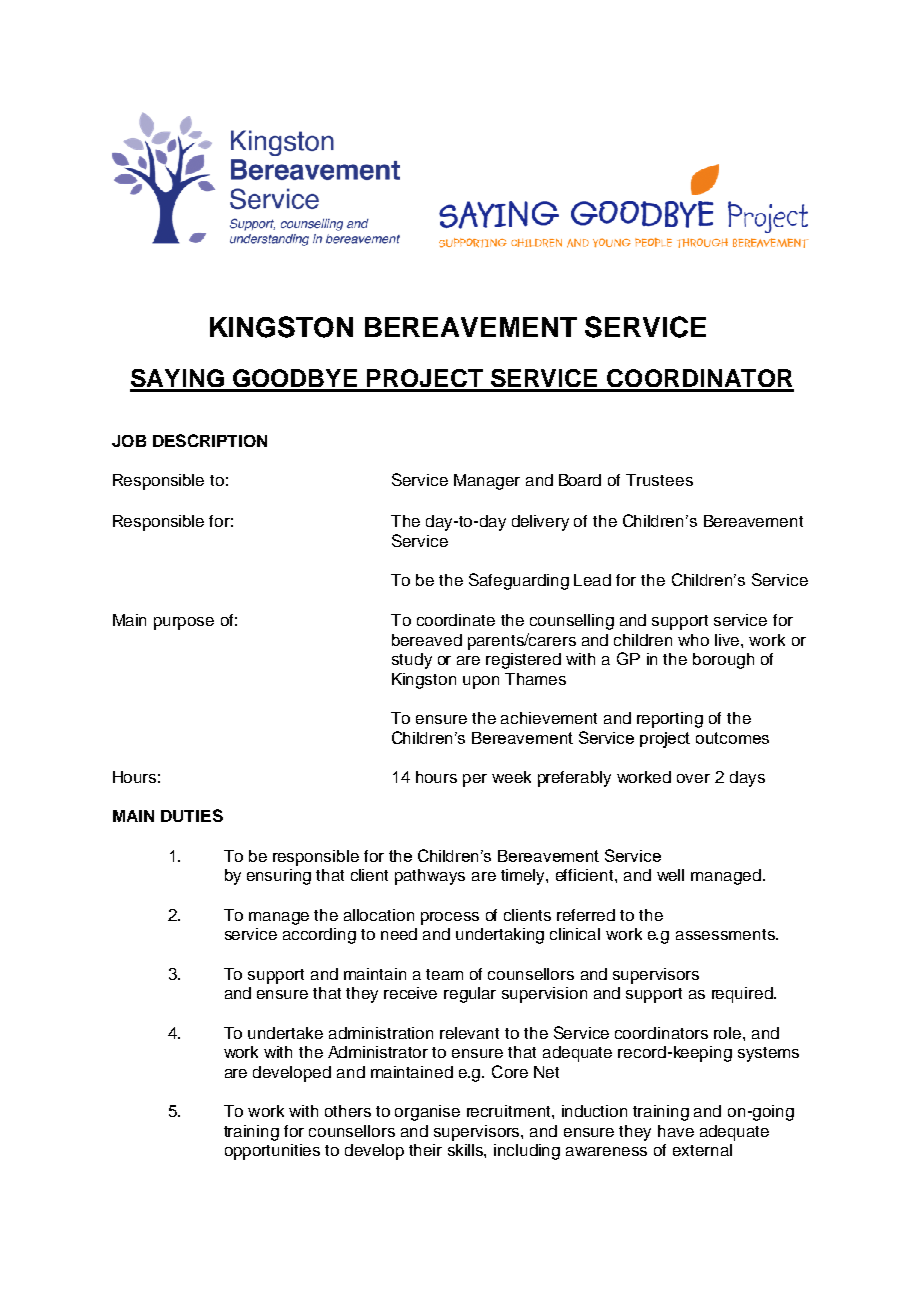 This screenshot has height=1308, width=924. What do you see at coordinates (427, 1113) in the screenshot?
I see `organise` at bounding box center [427, 1113].
